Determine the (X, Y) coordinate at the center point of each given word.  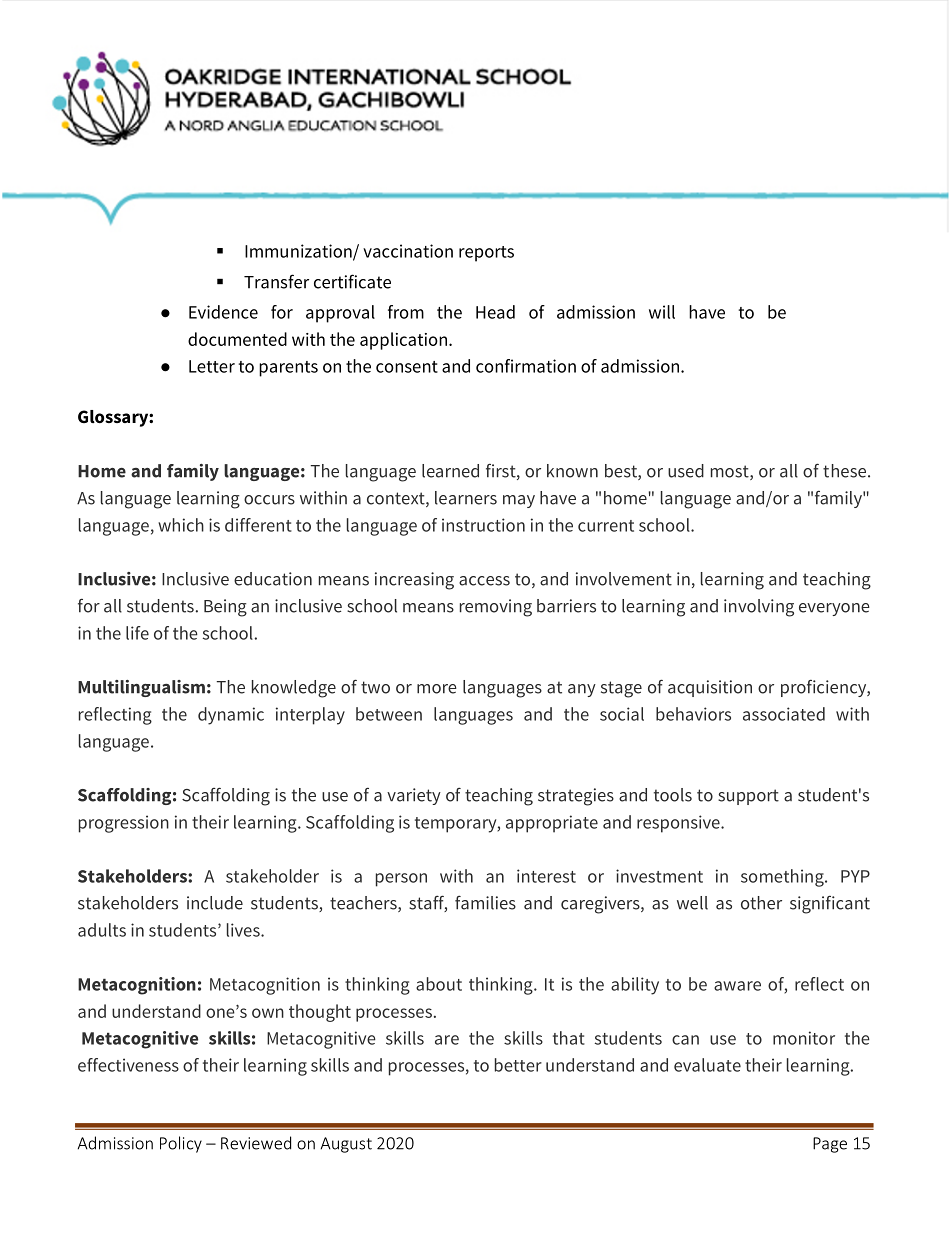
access (484, 581)
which (181, 525)
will (662, 312)
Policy (181, 1144)
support (748, 797)
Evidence (223, 312)
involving (759, 608)
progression (124, 824)
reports (486, 254)
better (518, 1065)
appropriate (552, 824)
